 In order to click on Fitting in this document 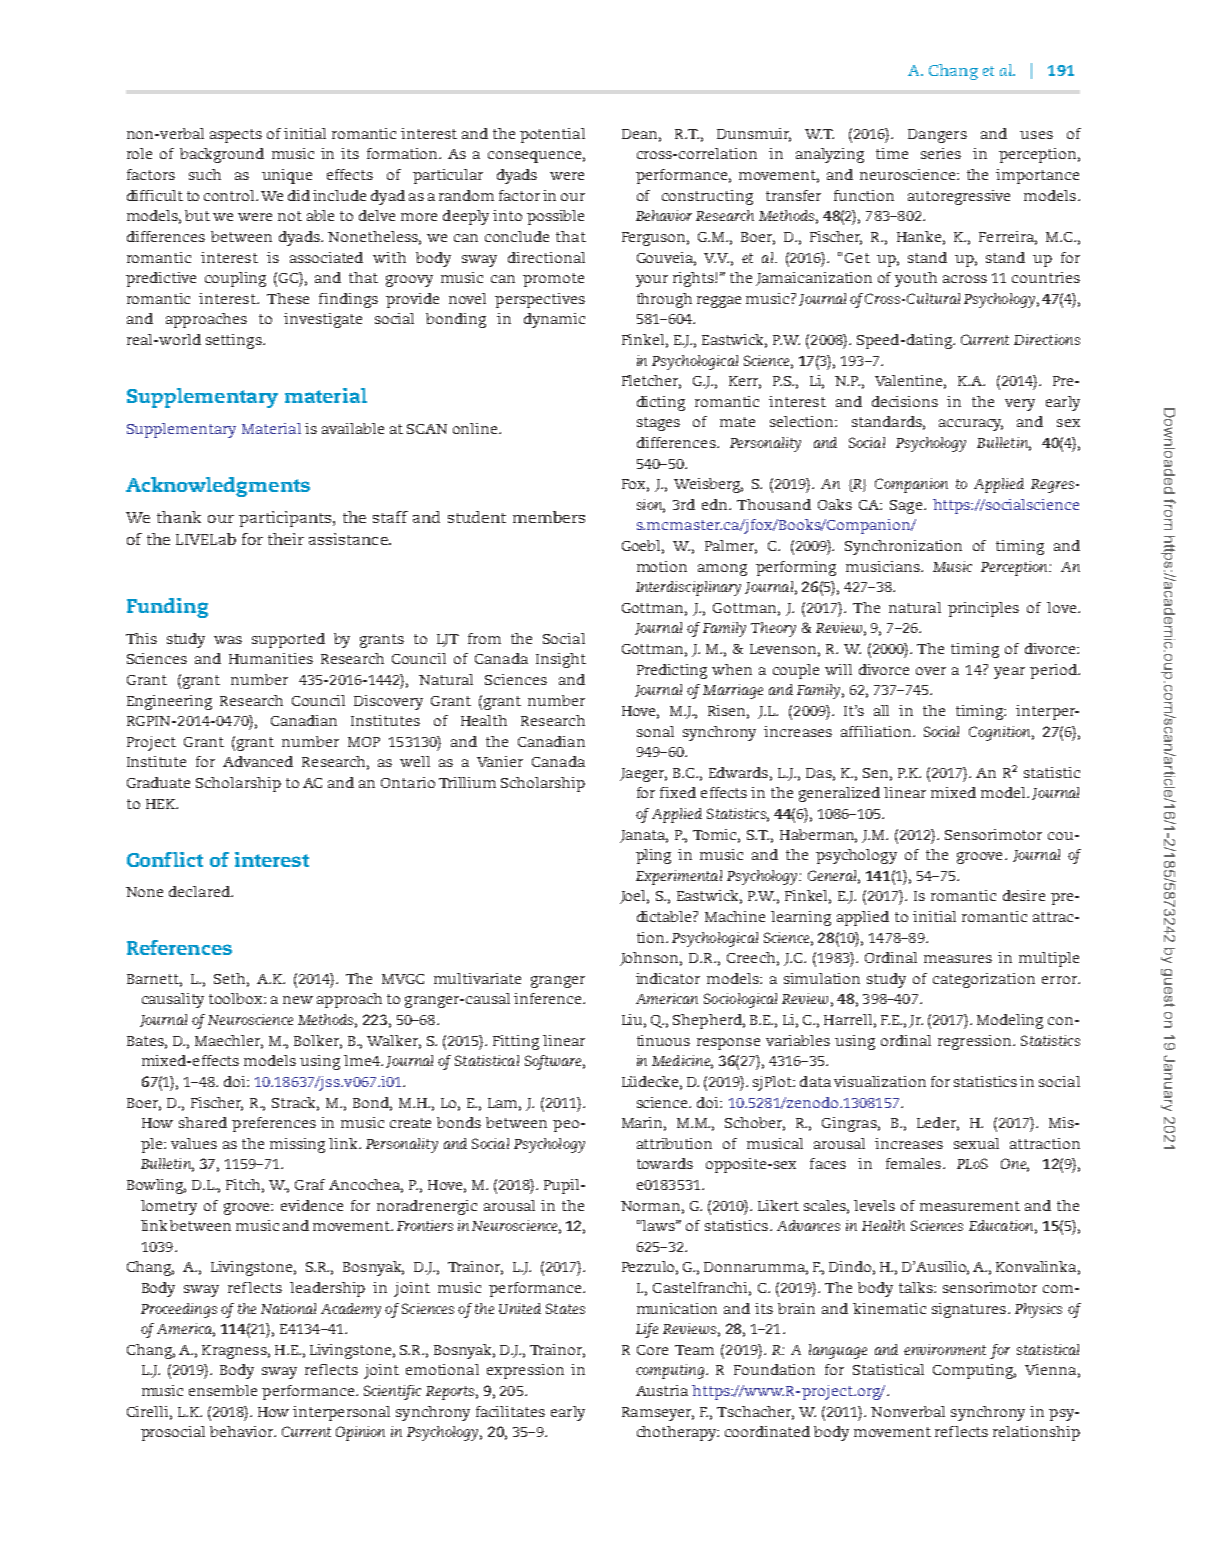, I will do `click(516, 1042)`.
